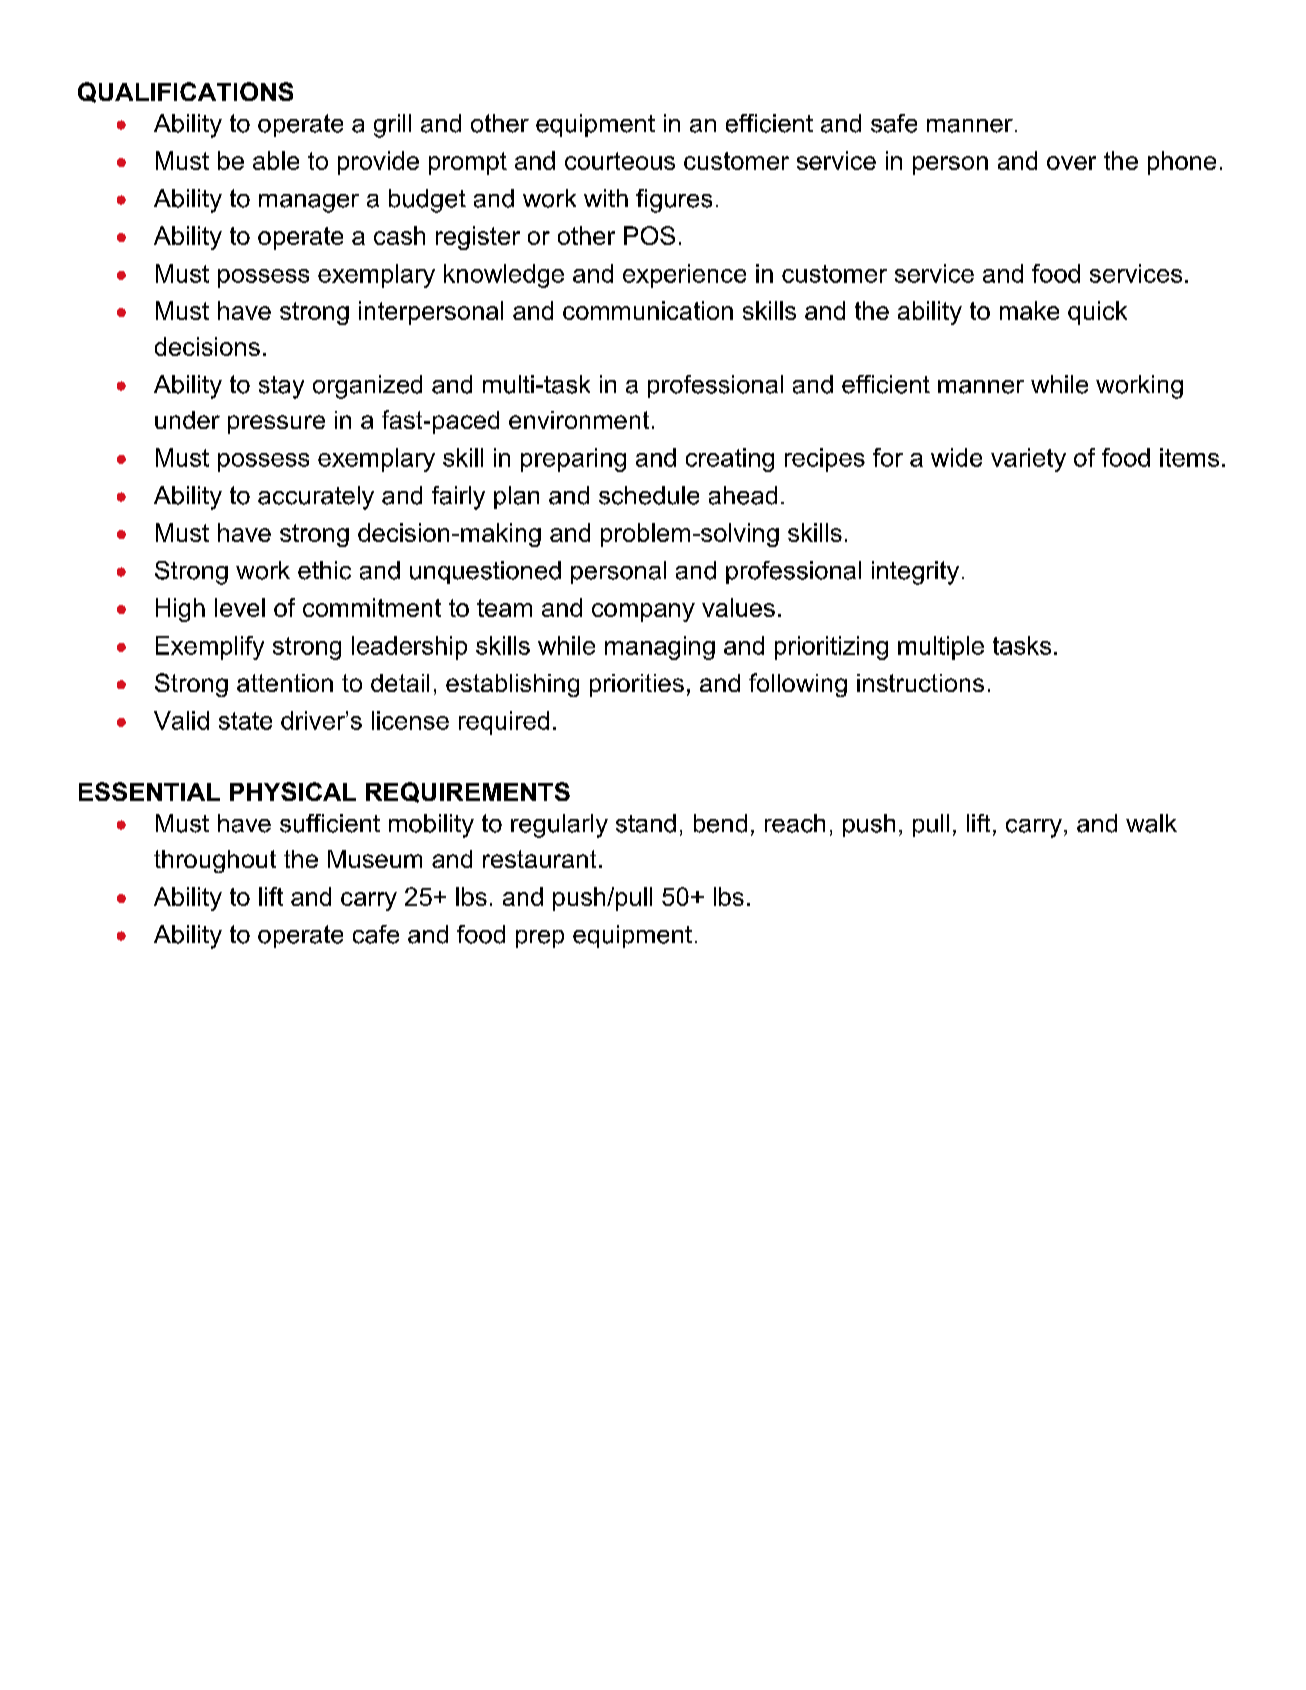  What do you see at coordinates (1071, 163) in the page?
I see `over` at bounding box center [1071, 163].
